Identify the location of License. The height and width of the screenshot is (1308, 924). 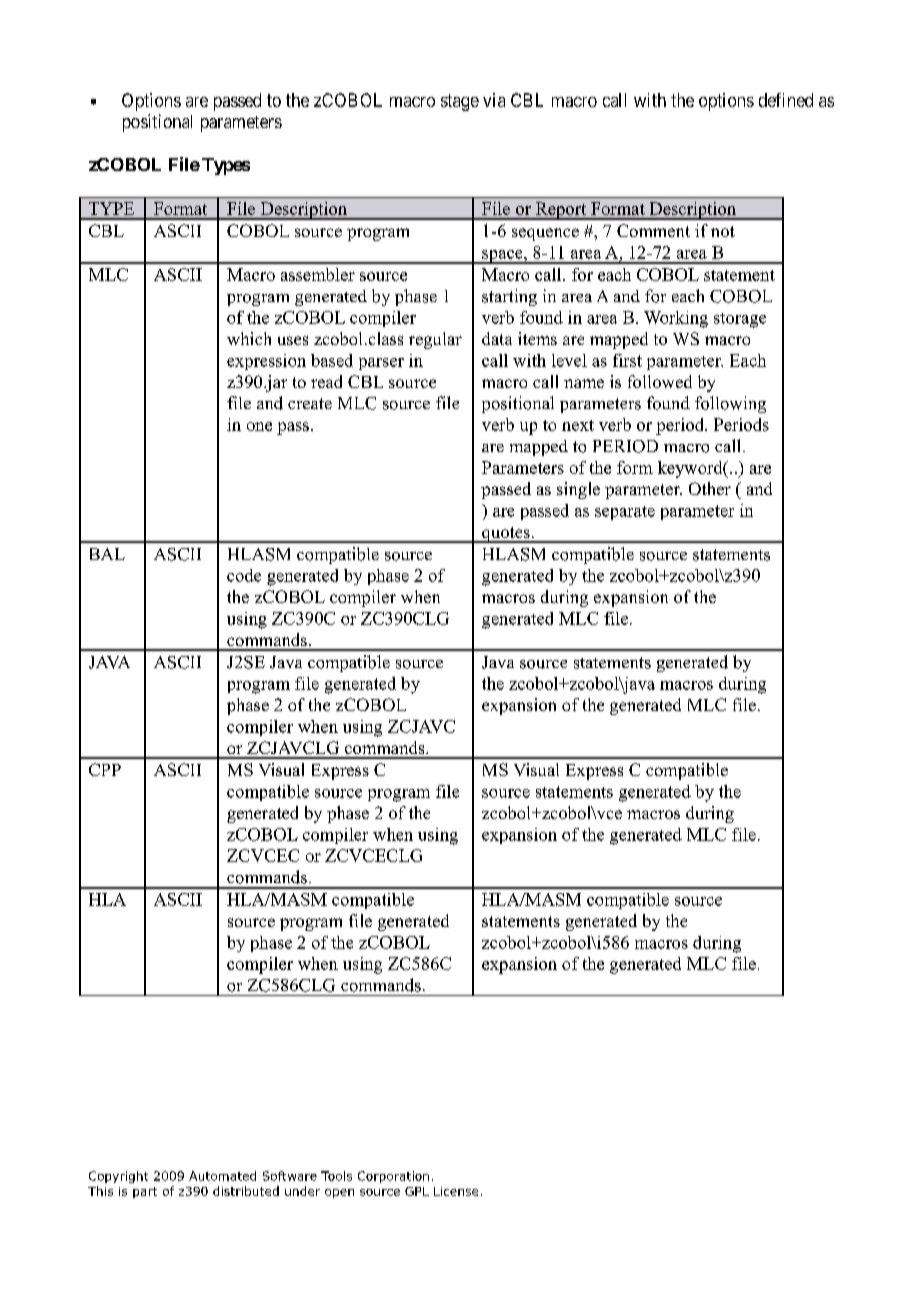
(456, 1191).
